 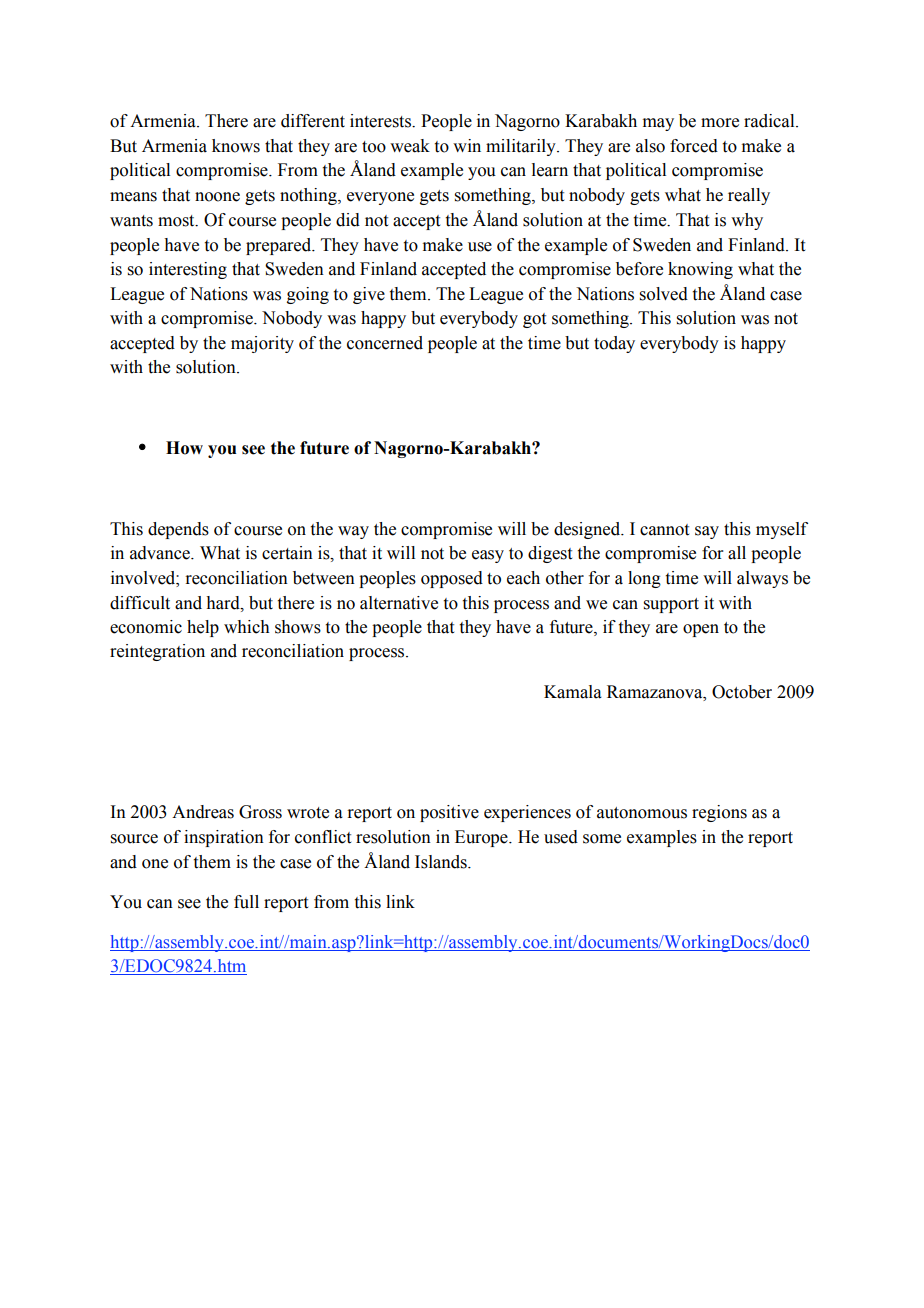 What do you see at coordinates (694, 146) in the screenshot?
I see `forced` at bounding box center [694, 146].
